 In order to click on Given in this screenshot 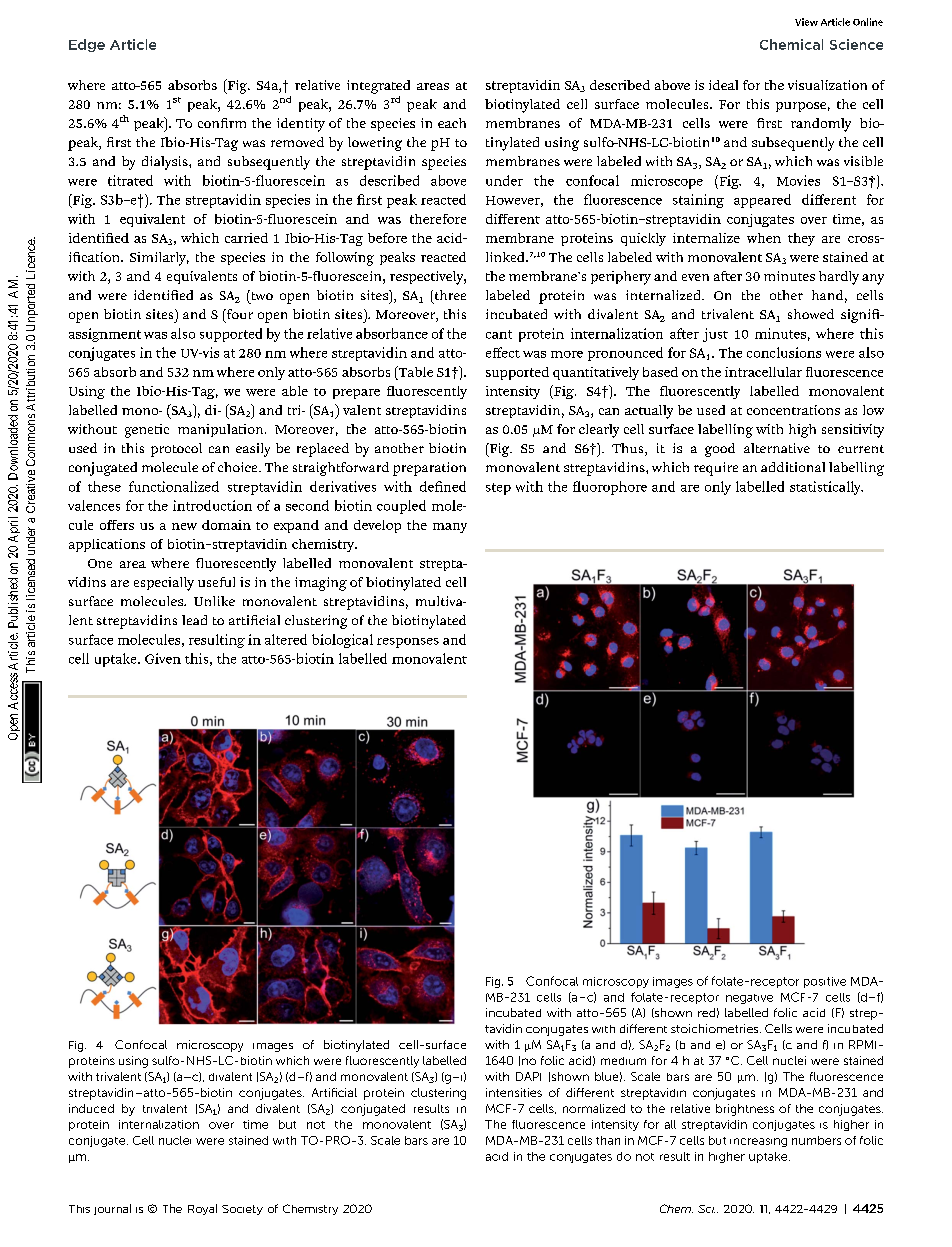, I will do `click(163, 658)`.
